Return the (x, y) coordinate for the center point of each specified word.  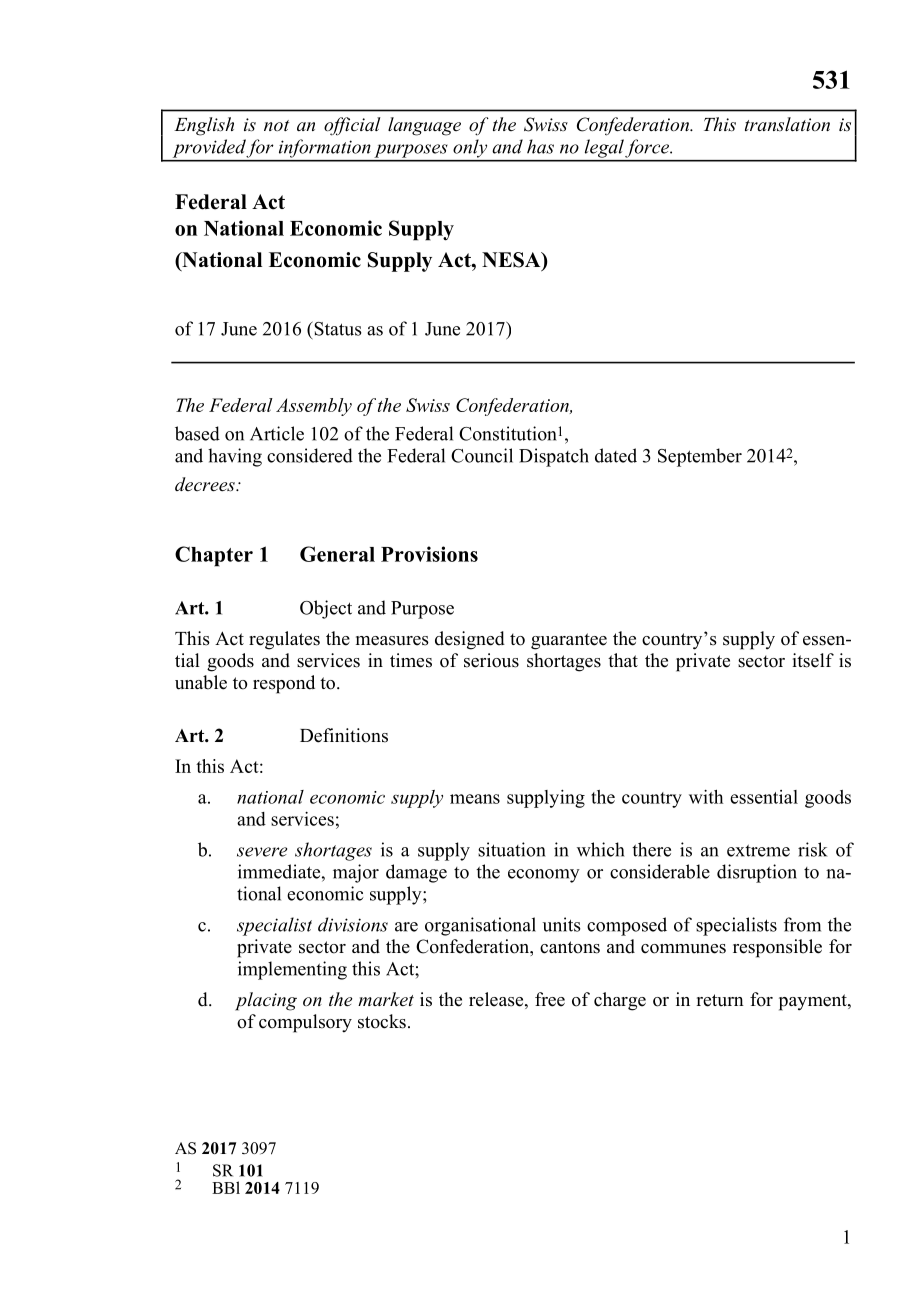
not (276, 125)
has (540, 146)
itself (813, 660)
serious (491, 660)
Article (277, 433)
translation (787, 124)
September (700, 457)
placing (266, 1001)
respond (284, 684)
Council (482, 455)
